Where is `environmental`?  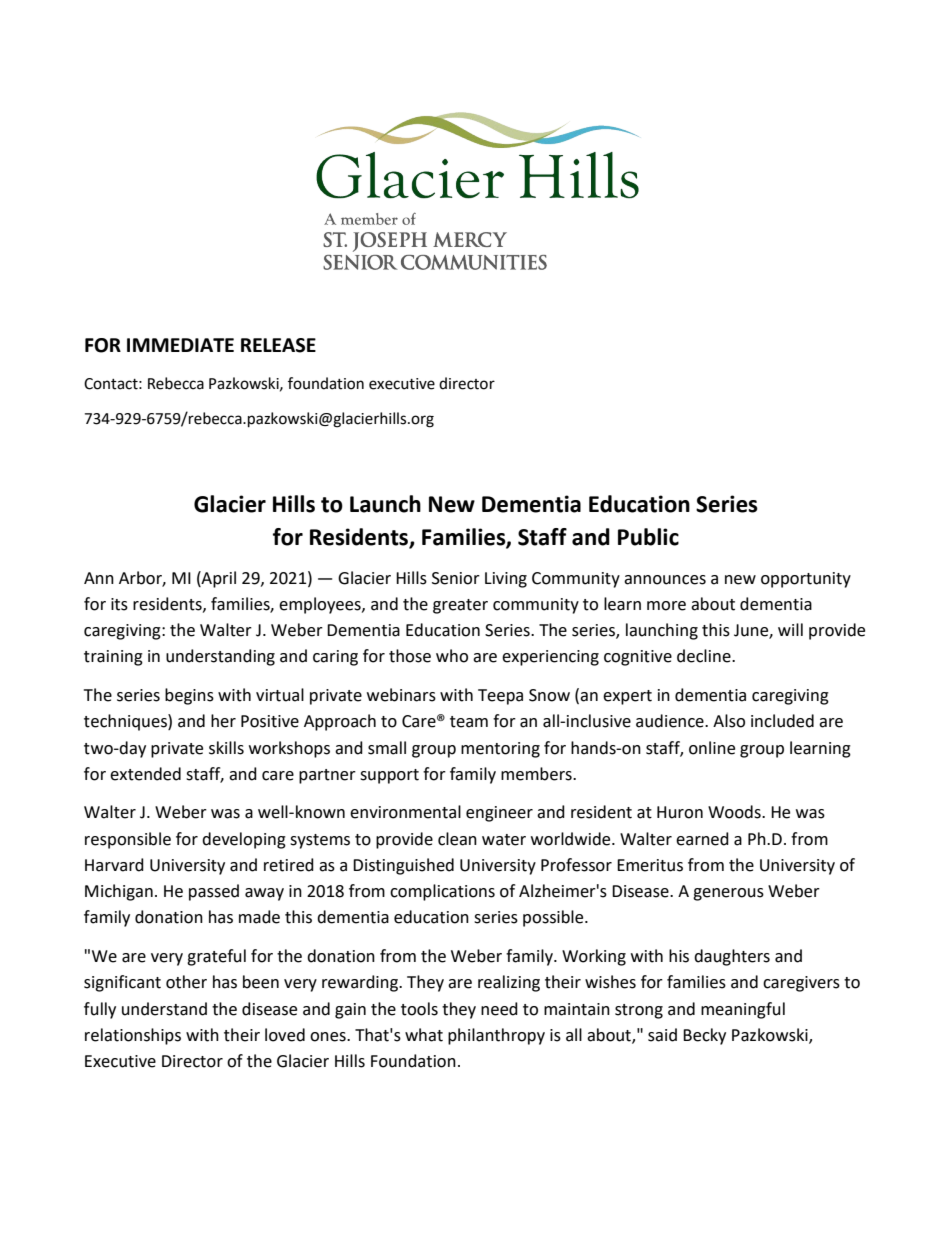 environmental is located at coordinates (405, 812).
